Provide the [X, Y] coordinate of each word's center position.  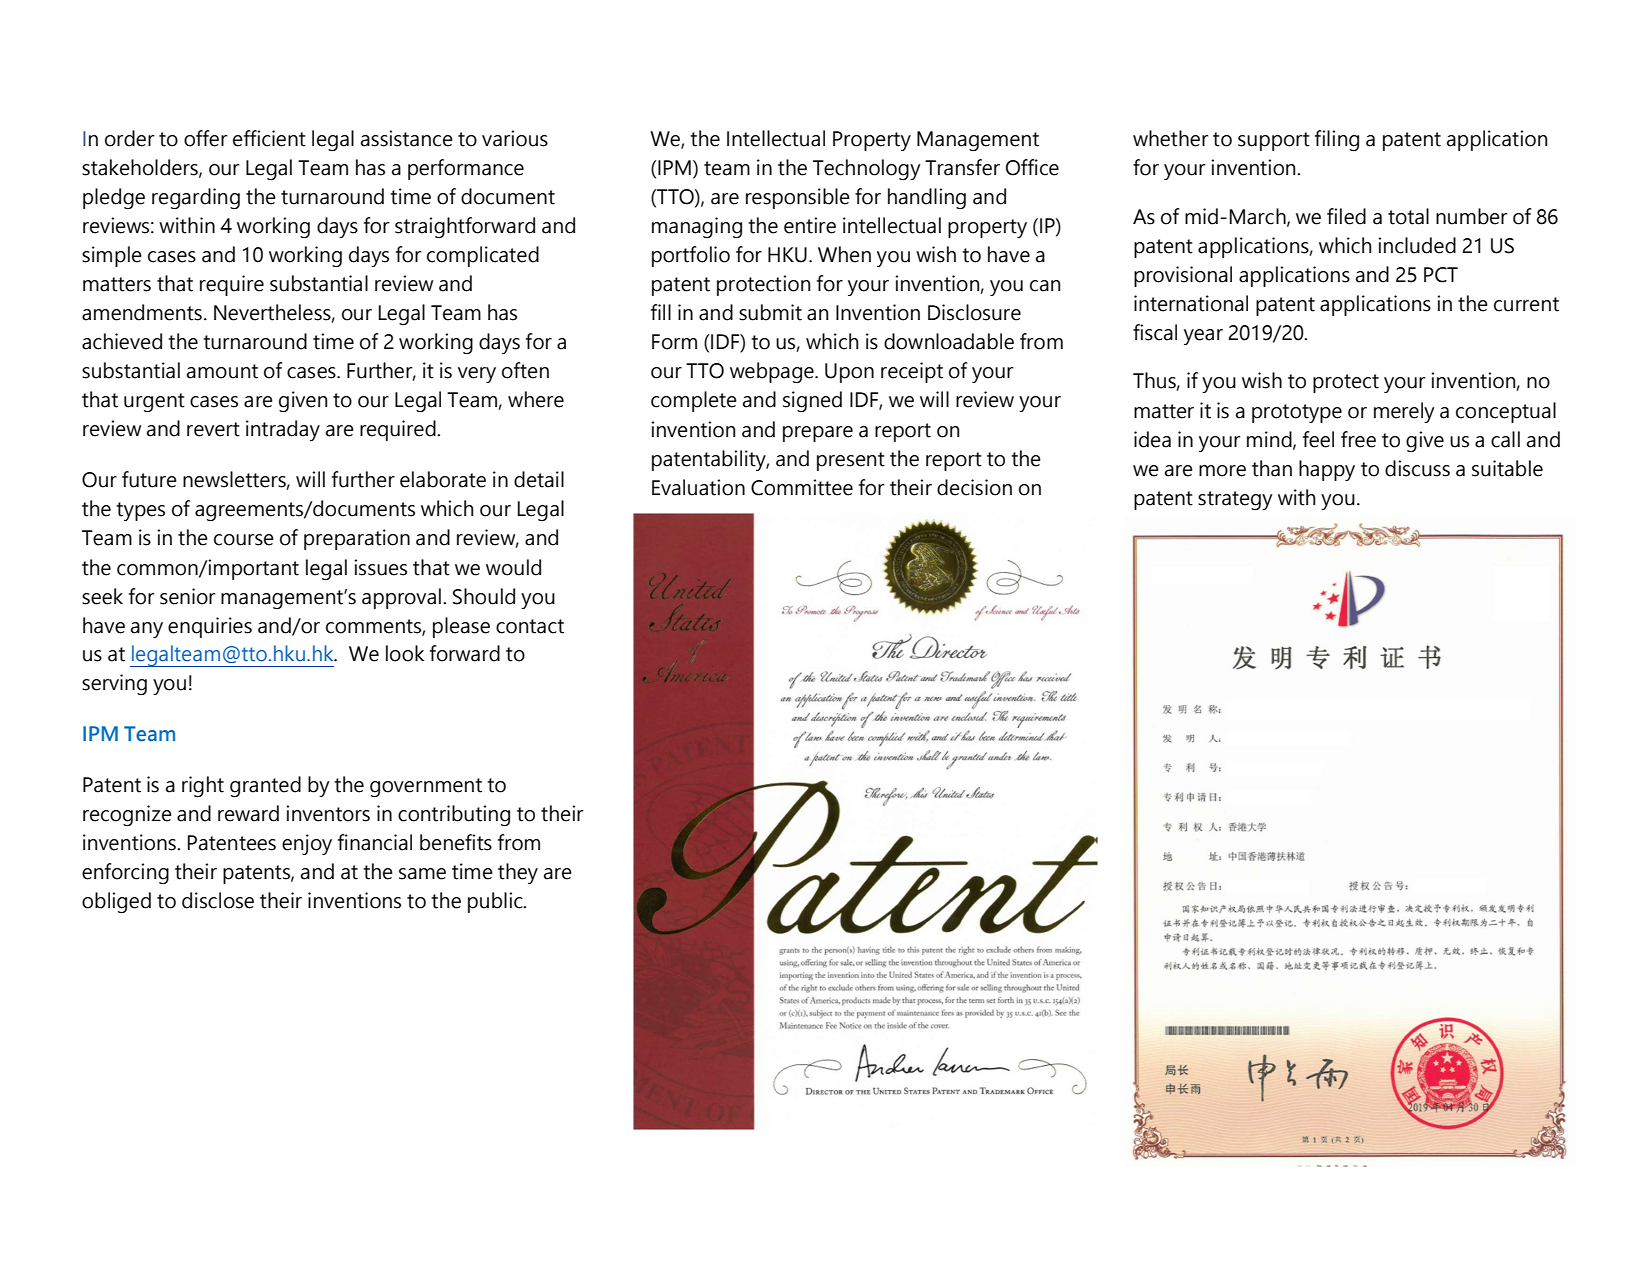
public [496, 902]
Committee [802, 487]
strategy [1235, 500]
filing [1337, 140]
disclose [218, 900]
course [244, 540]
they [518, 873]
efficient [269, 138]
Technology [867, 169]
